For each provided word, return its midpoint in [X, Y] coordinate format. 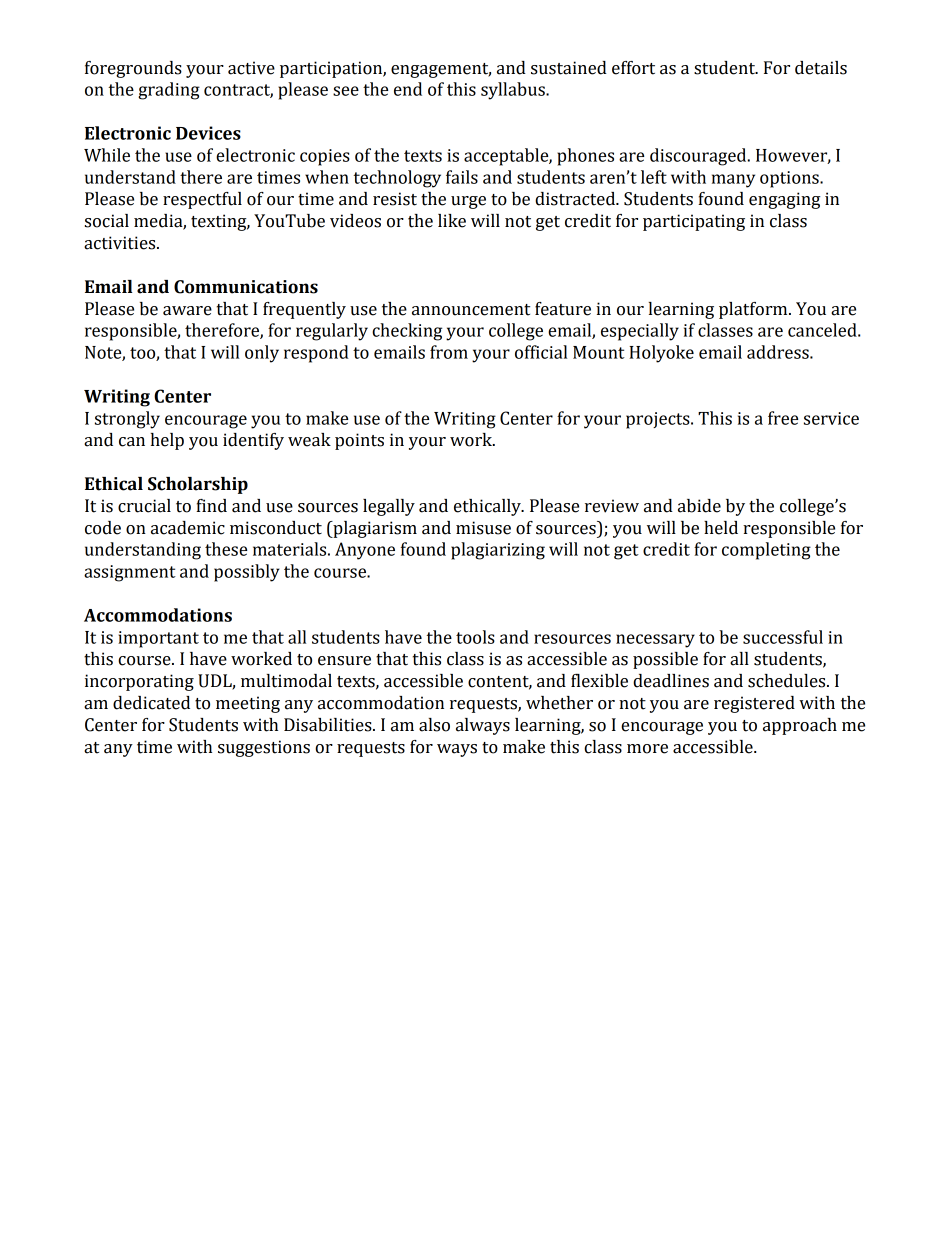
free [783, 418]
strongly [127, 420]
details [821, 68]
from [449, 352]
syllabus [514, 91]
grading [169, 91]
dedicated [151, 703]
